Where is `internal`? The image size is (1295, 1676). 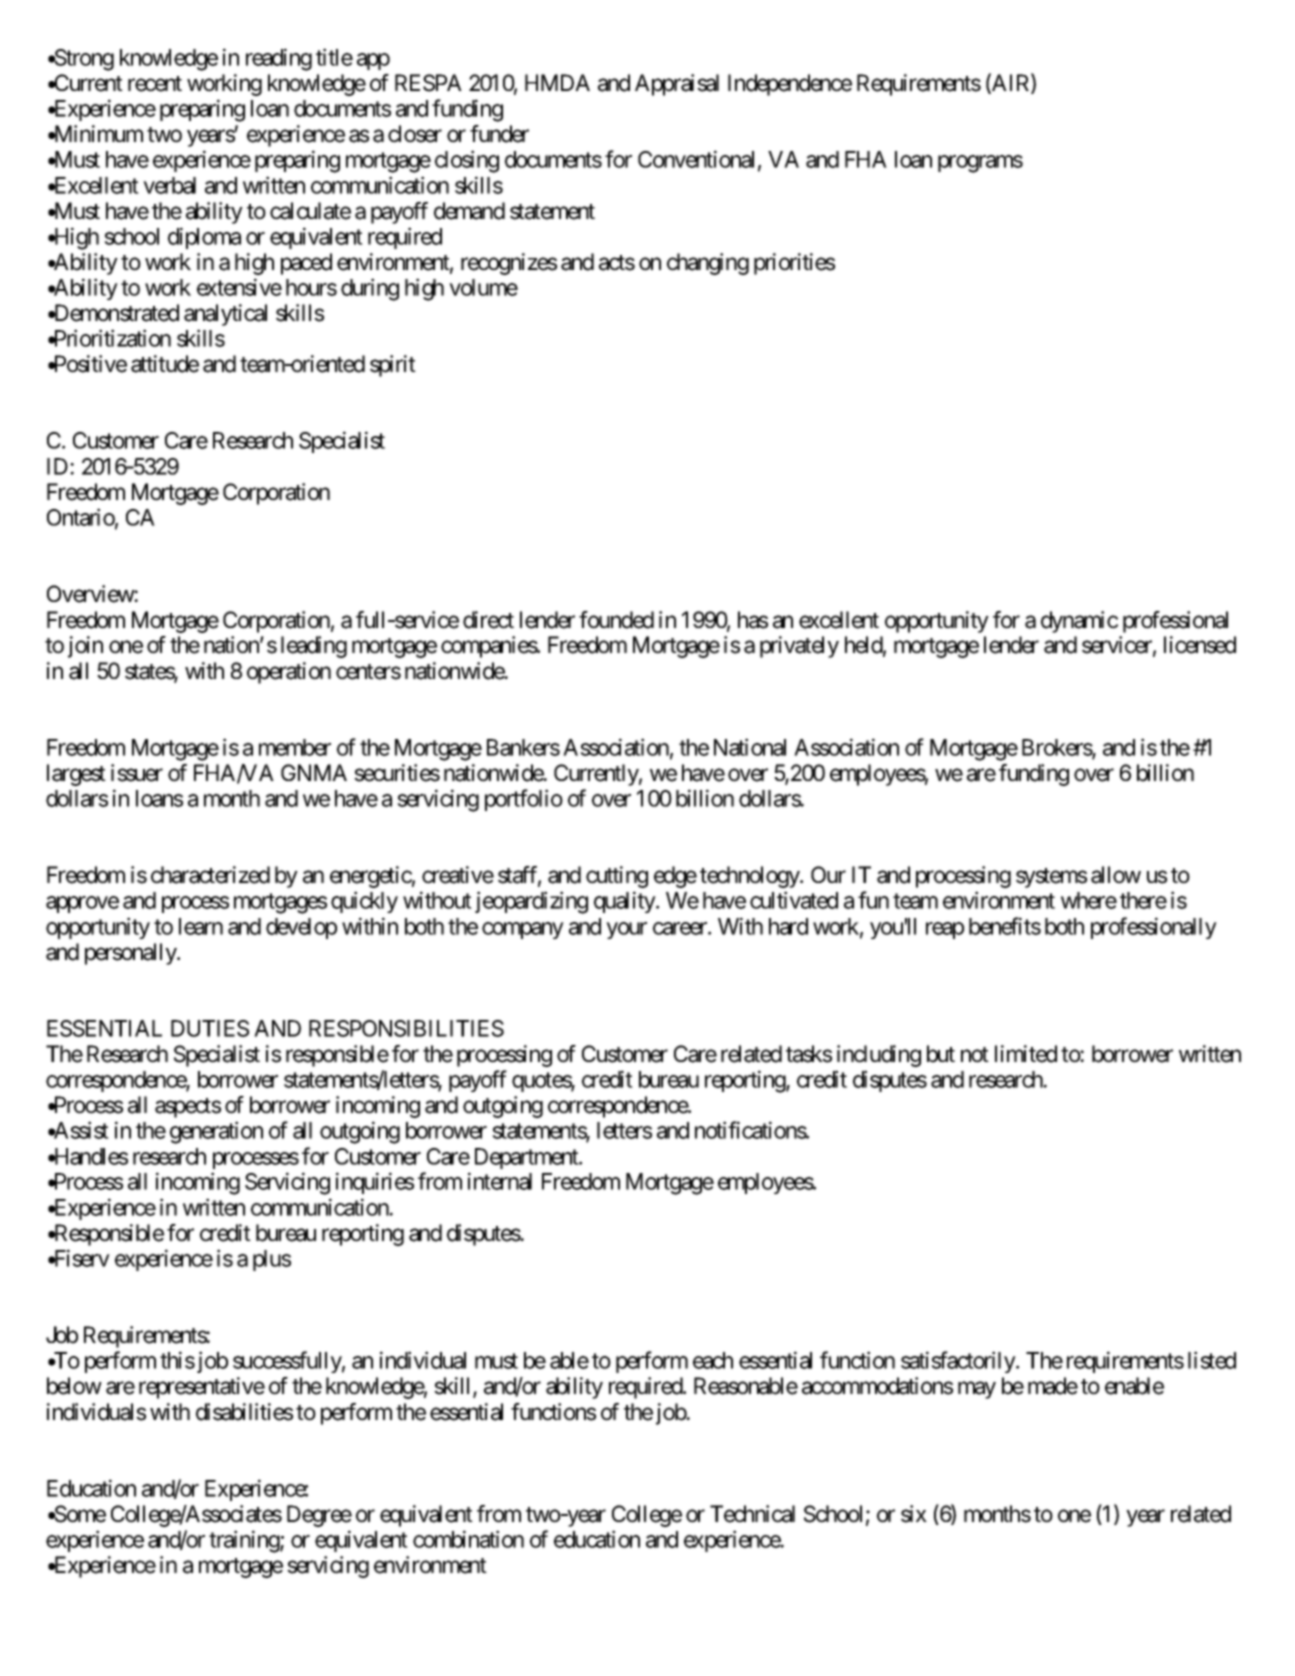
internal is located at coordinates (500, 1181).
